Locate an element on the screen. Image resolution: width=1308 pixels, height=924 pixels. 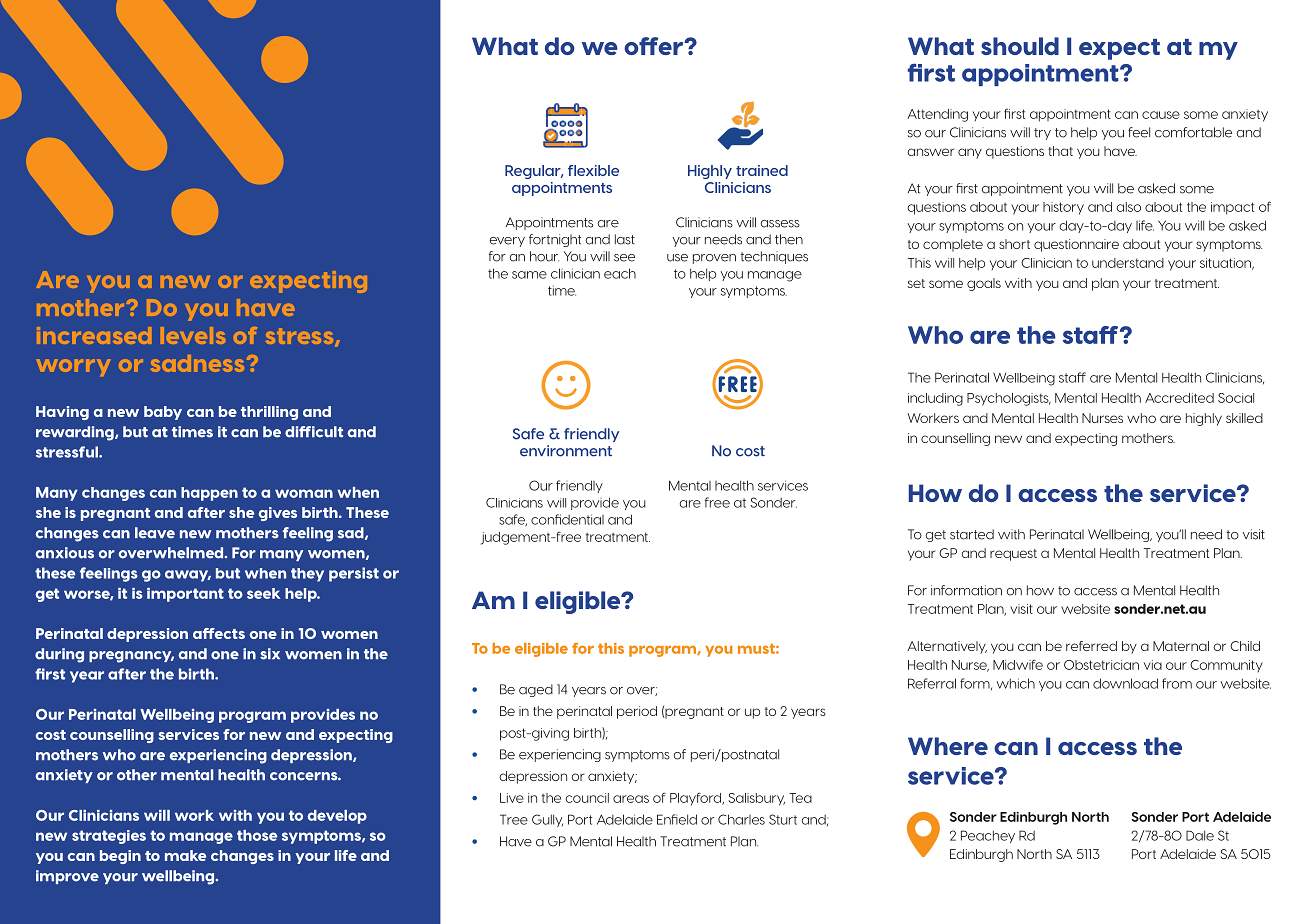
request is located at coordinates (1013, 555).
